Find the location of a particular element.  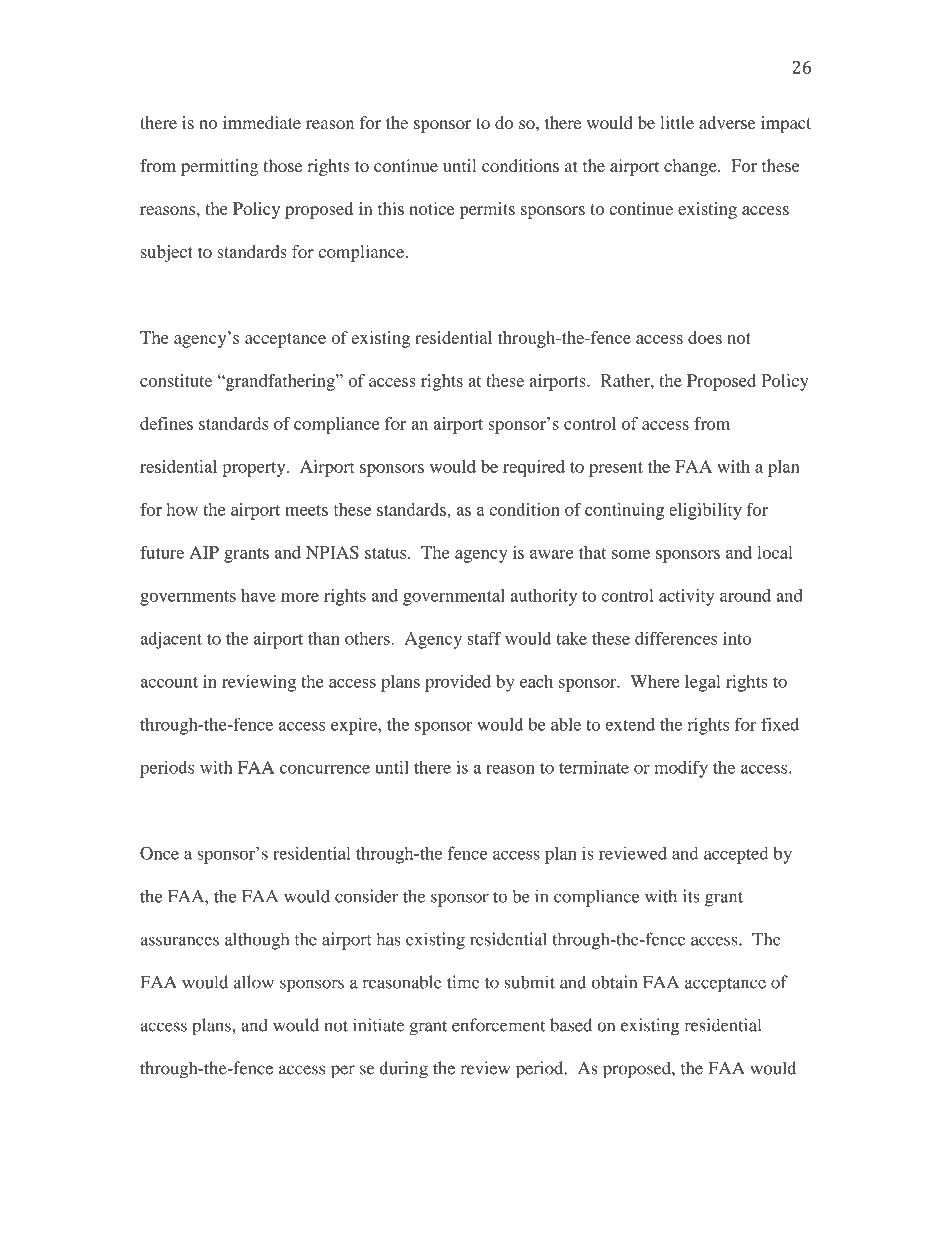

allow is located at coordinates (254, 982).
